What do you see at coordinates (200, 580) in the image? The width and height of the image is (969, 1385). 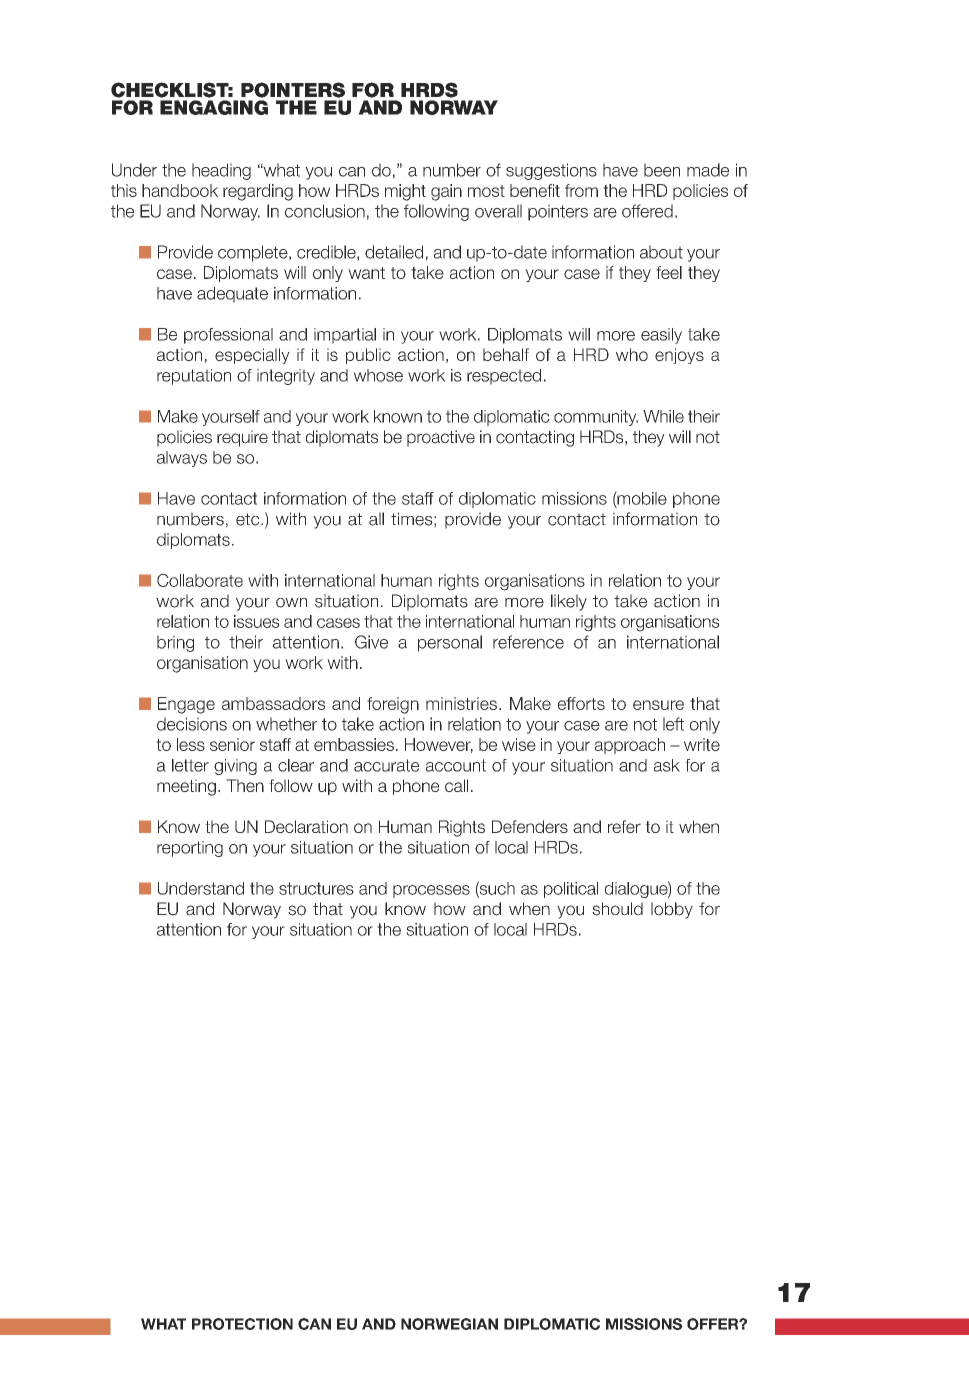 I see `Collaborate` at bounding box center [200, 580].
